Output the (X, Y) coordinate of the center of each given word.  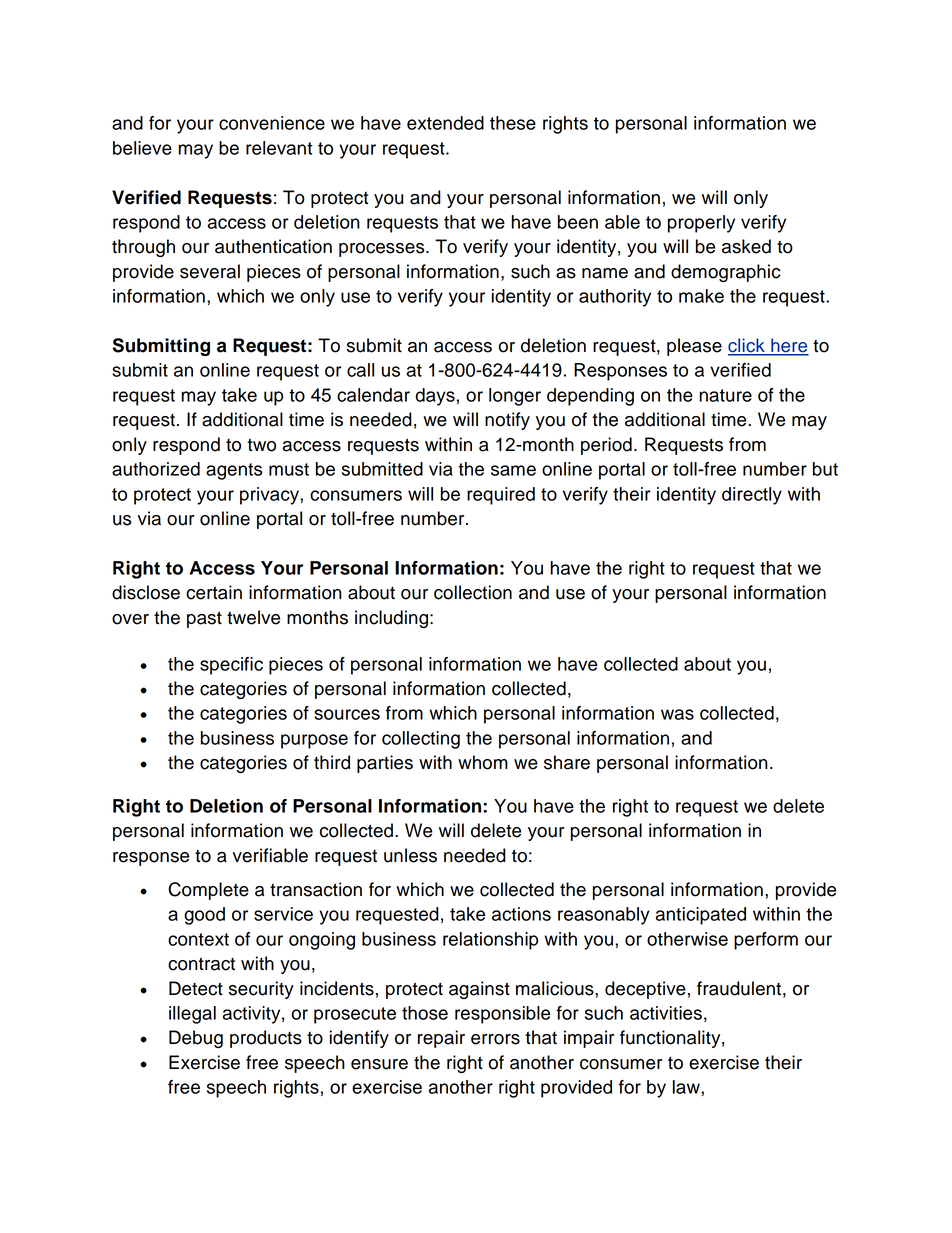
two (261, 445)
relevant (279, 148)
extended (445, 123)
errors (495, 1039)
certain (214, 592)
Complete (208, 891)
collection (473, 592)
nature (726, 395)
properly (701, 224)
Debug (196, 1039)
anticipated (701, 916)
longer (515, 397)
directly (752, 496)
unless (410, 855)
